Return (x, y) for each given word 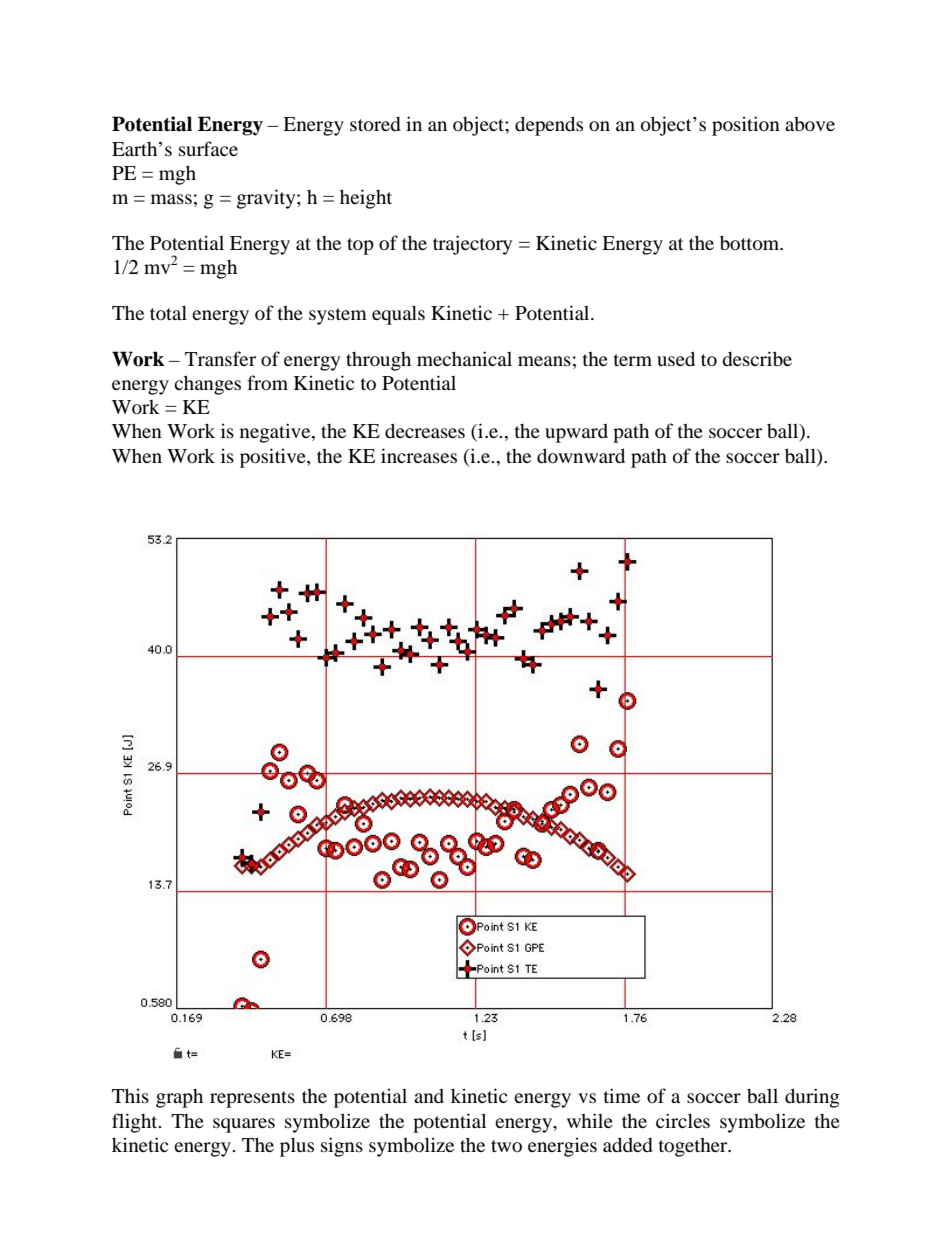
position (746, 126)
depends (549, 126)
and (429, 1096)
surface (208, 148)
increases (419, 455)
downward (581, 455)
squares (244, 1125)
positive (274, 458)
